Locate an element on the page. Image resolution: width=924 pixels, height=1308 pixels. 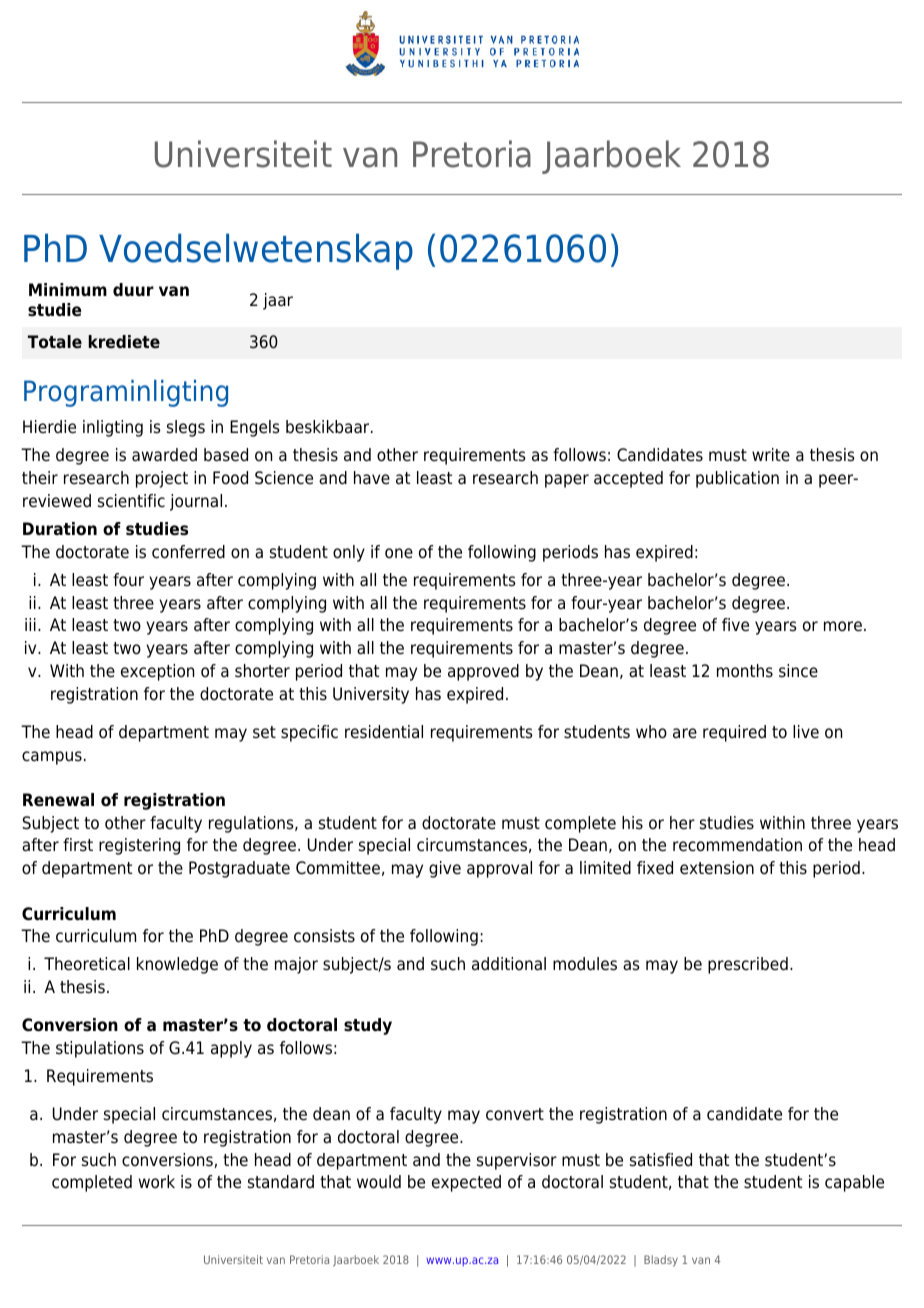
residential is located at coordinates (384, 732).
